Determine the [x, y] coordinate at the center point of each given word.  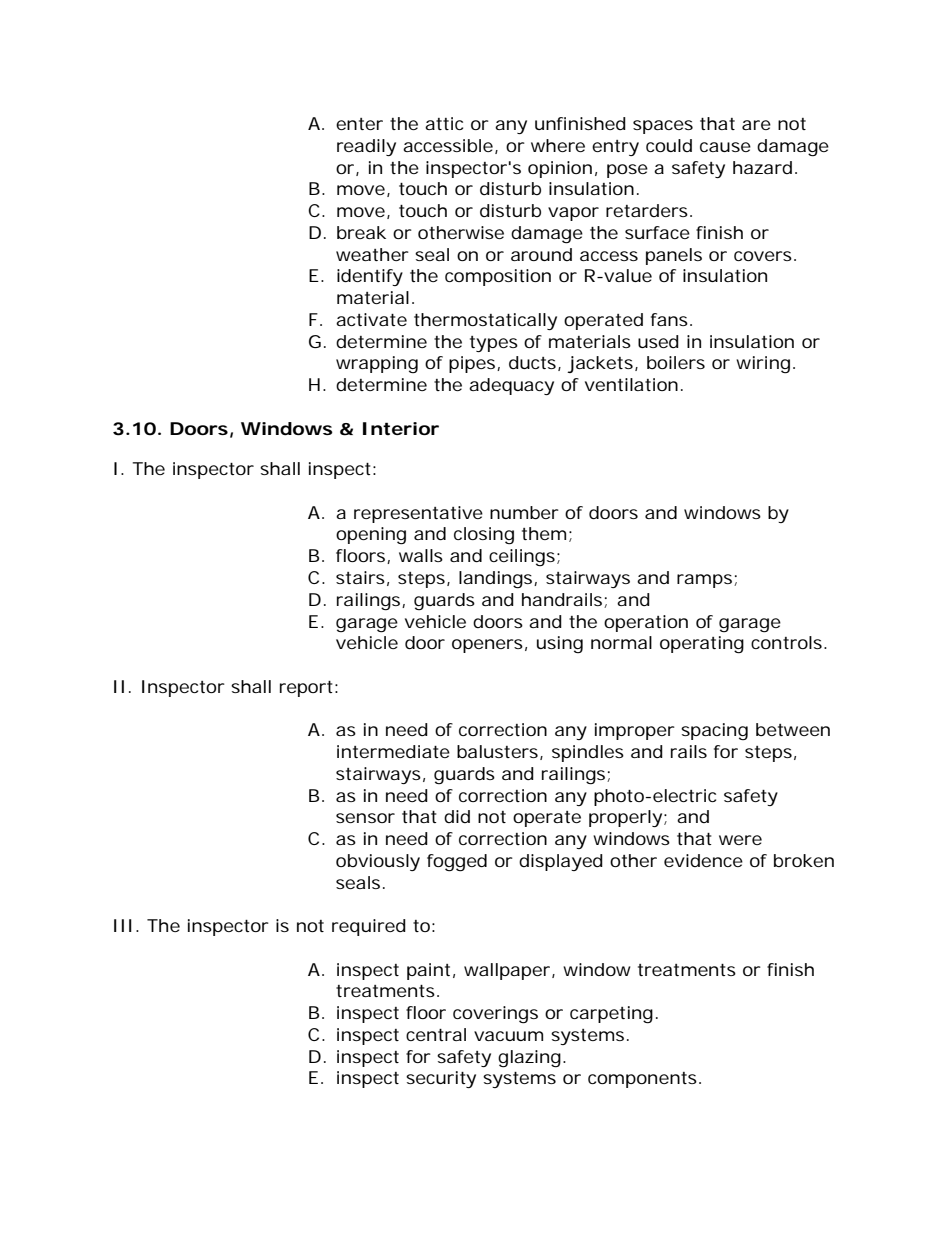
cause [725, 147]
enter [359, 124]
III [123, 925]
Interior [401, 428]
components [644, 1080]
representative [418, 514]
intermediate [393, 751]
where [558, 145]
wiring [763, 365]
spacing [714, 731]
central [436, 1034]
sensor [365, 818]
